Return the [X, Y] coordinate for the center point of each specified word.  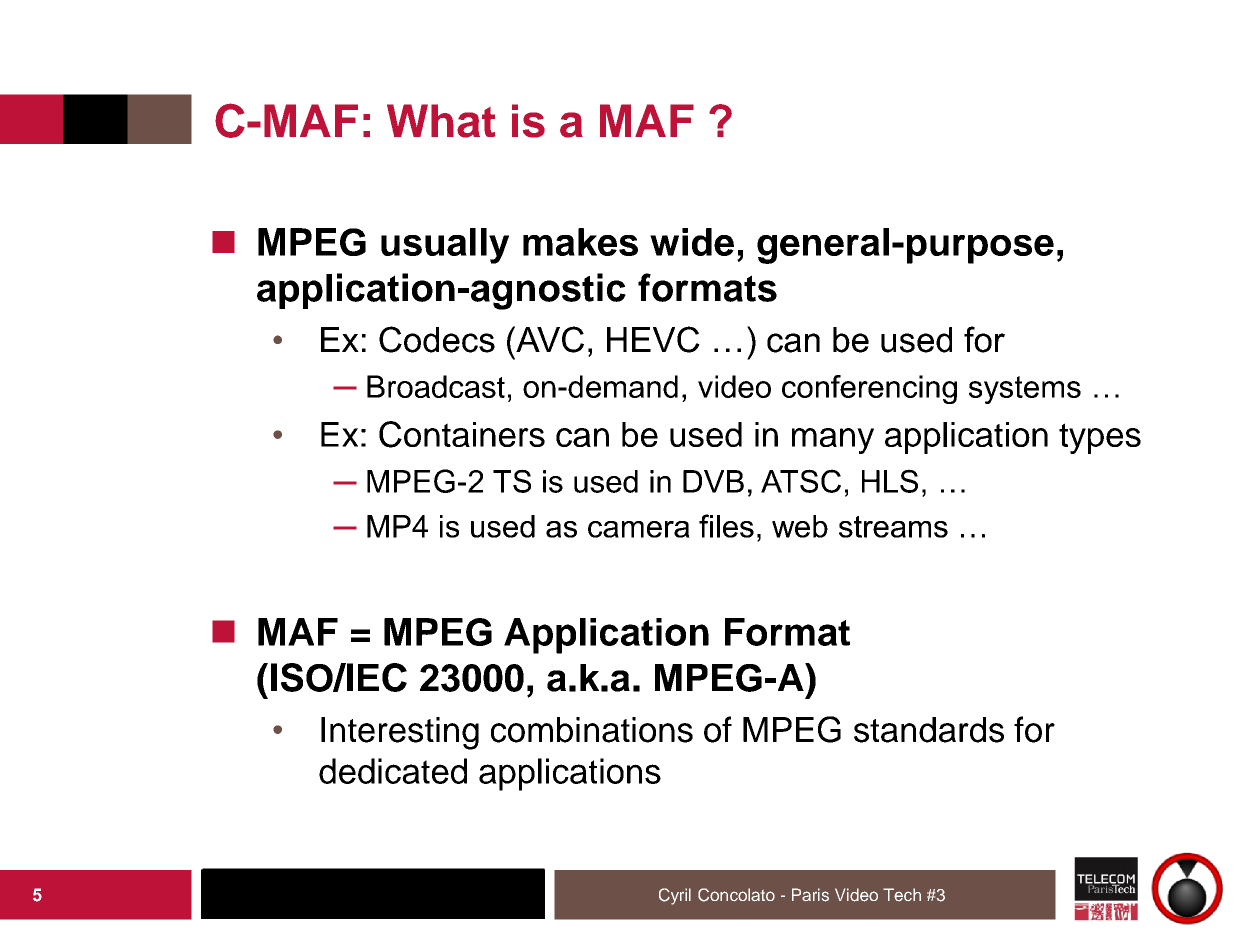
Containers [462, 434]
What [441, 121]
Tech [902, 894]
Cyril [675, 896]
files [726, 526]
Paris [810, 895]
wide [692, 242]
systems [1025, 390]
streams [893, 527]
